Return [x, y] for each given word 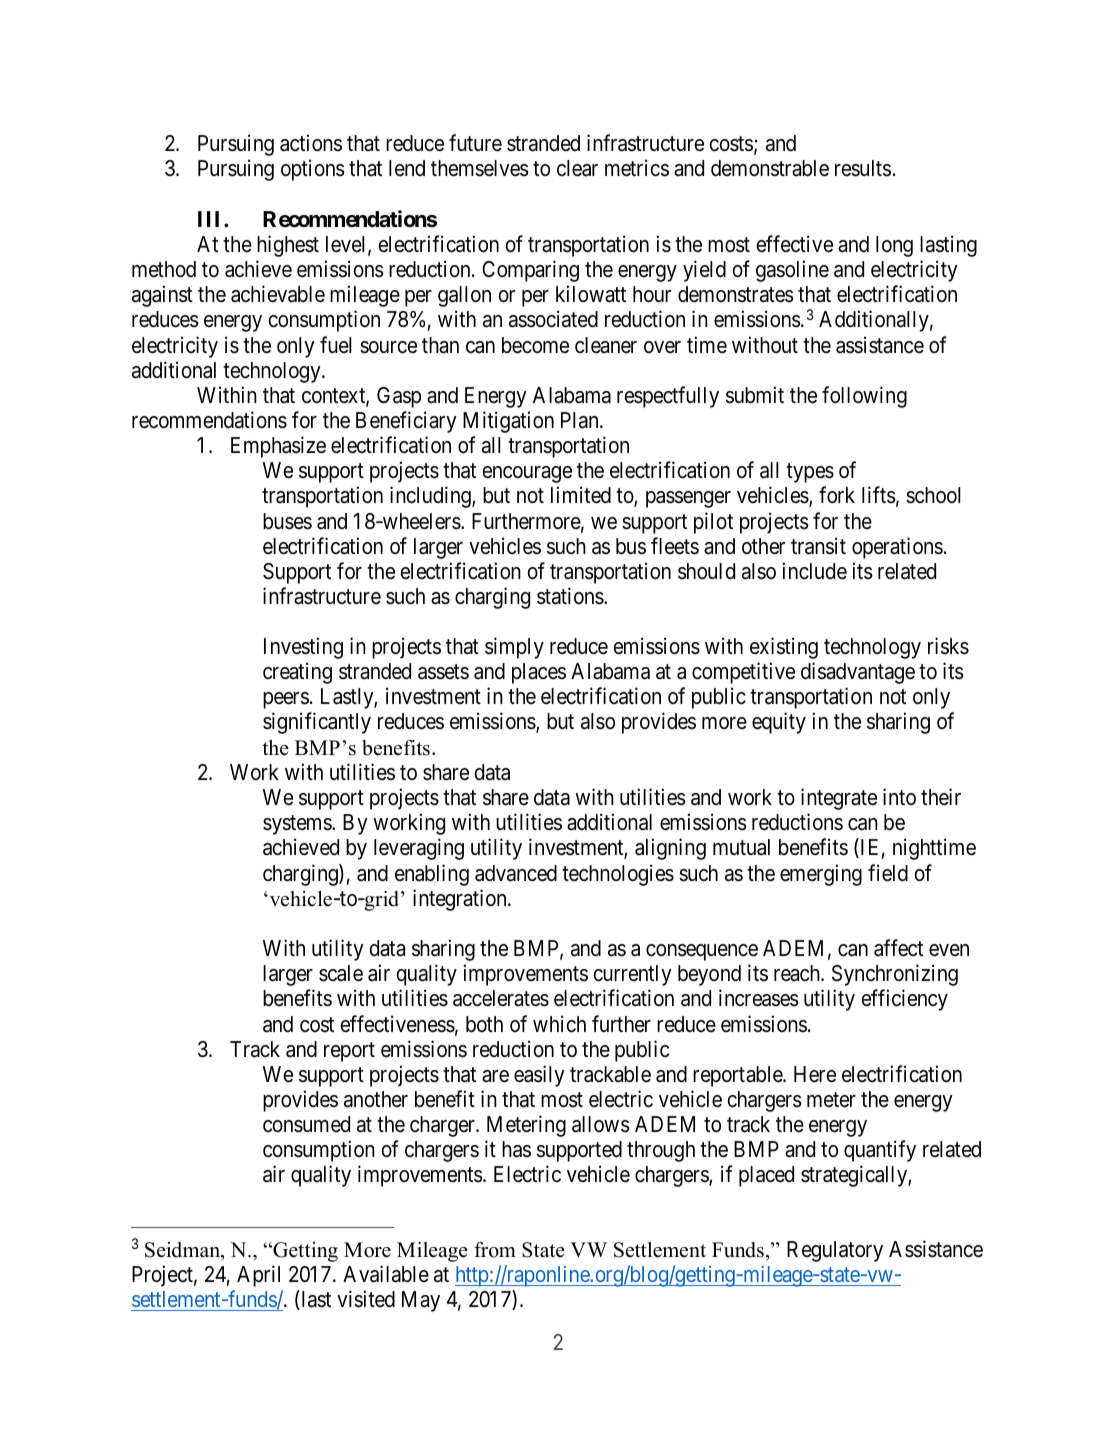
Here [815, 1074]
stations [571, 596]
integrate [839, 799]
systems [298, 825]
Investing [303, 648]
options [313, 170]
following [864, 397]
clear [577, 168]
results [863, 168]
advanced [516, 873]
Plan [581, 420]
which [559, 1024]
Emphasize [278, 447]
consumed [306, 1124]
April [258, 1276]
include [815, 571]
